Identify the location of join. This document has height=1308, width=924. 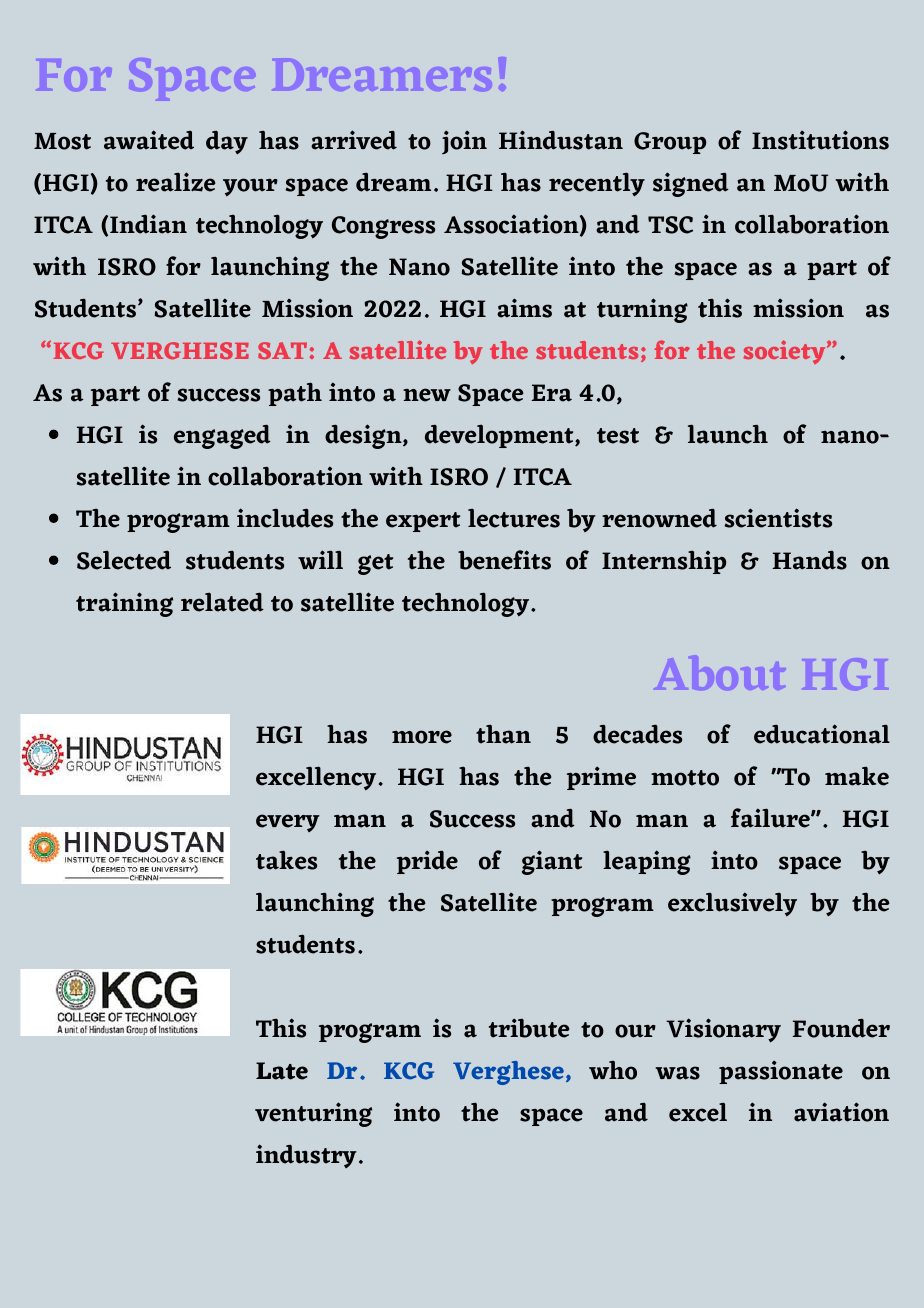
(464, 142).
